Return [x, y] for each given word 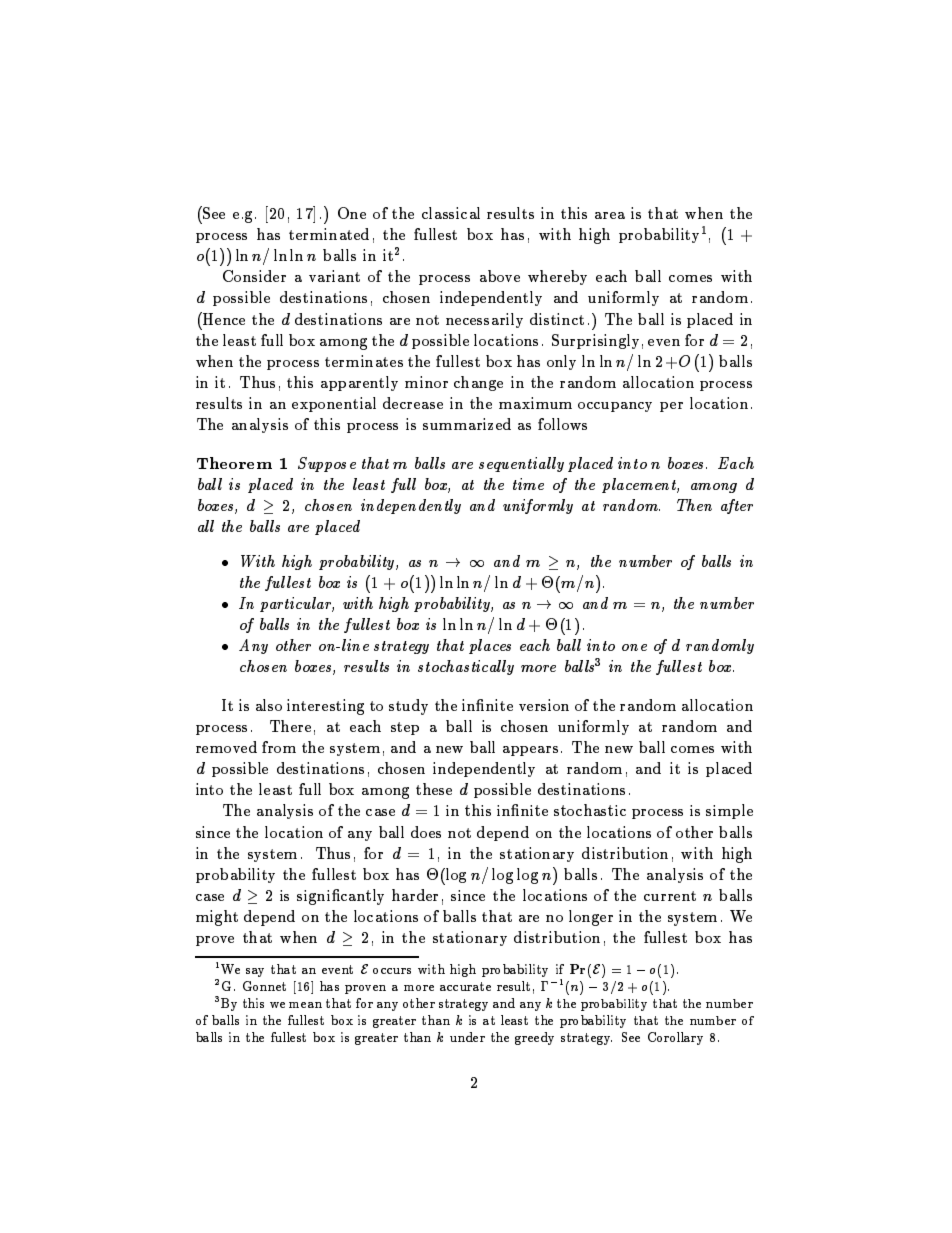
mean [305, 1005]
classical [451, 213]
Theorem [234, 463]
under [467, 1037]
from [279, 747]
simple [729, 811]
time [528, 484]
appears [530, 751]
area [610, 215]
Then [694, 505]
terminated [329, 234]
